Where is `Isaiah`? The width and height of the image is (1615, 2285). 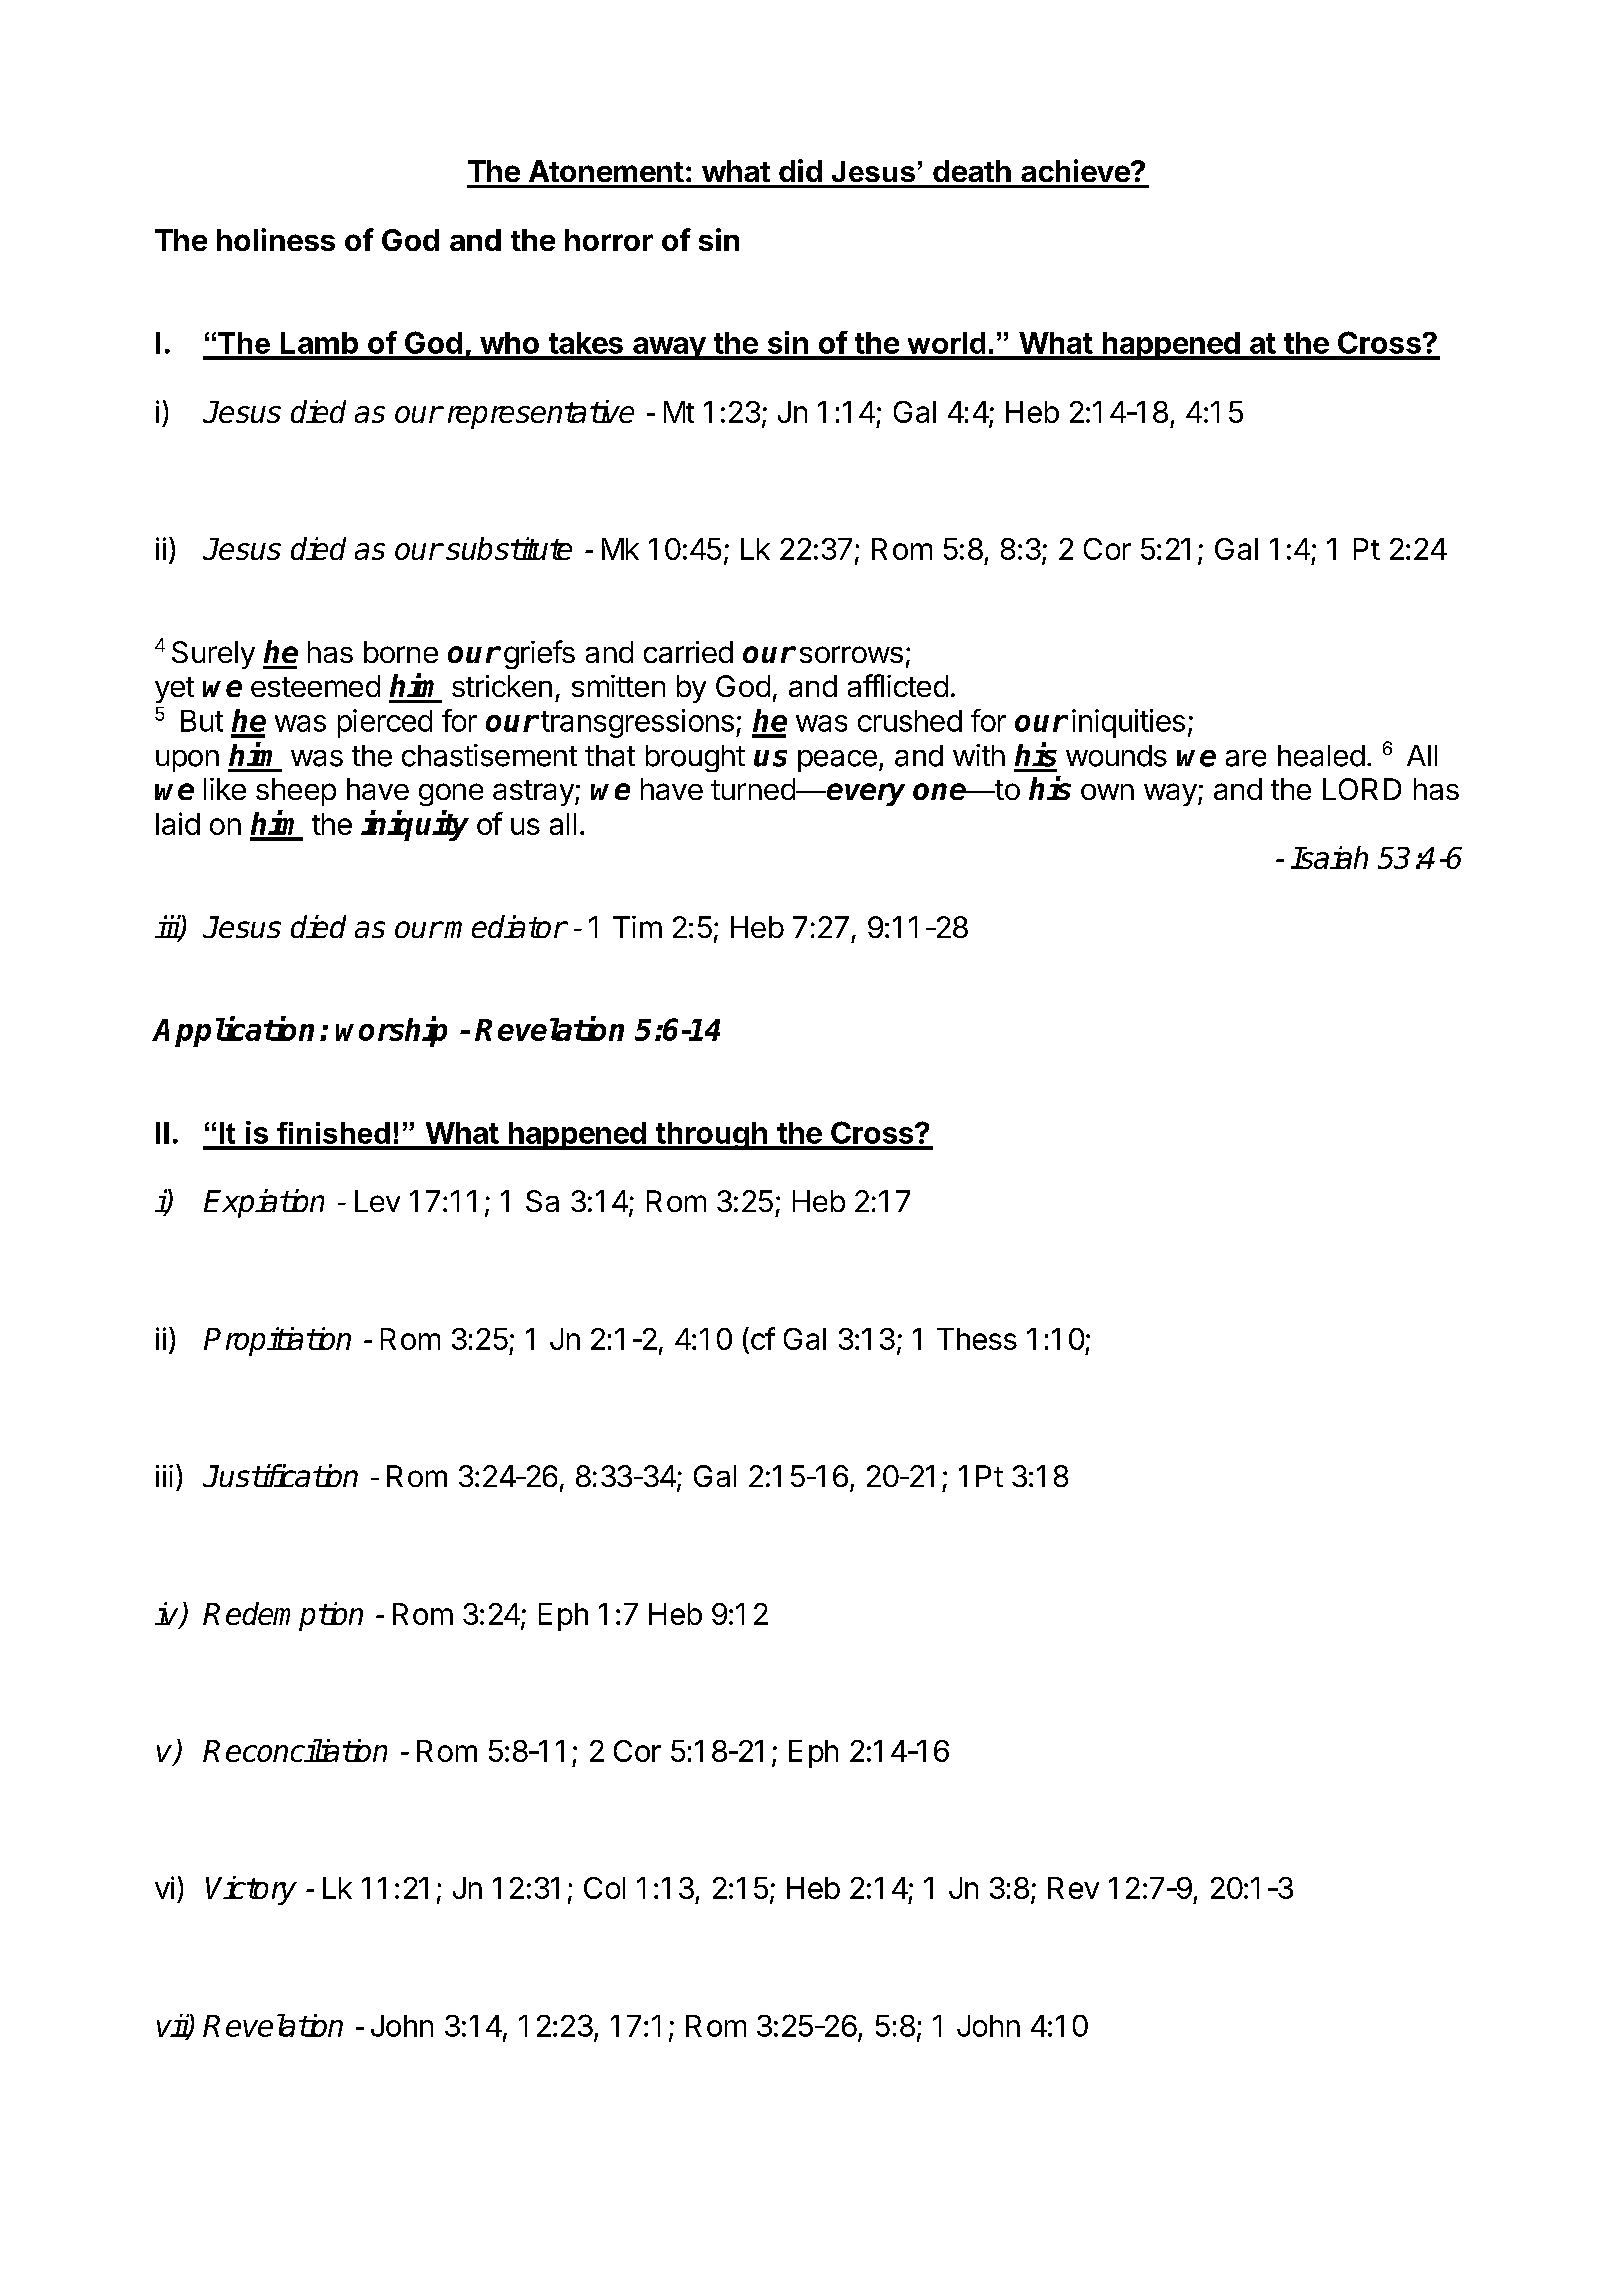
Isaiah is located at coordinates (1329, 857).
